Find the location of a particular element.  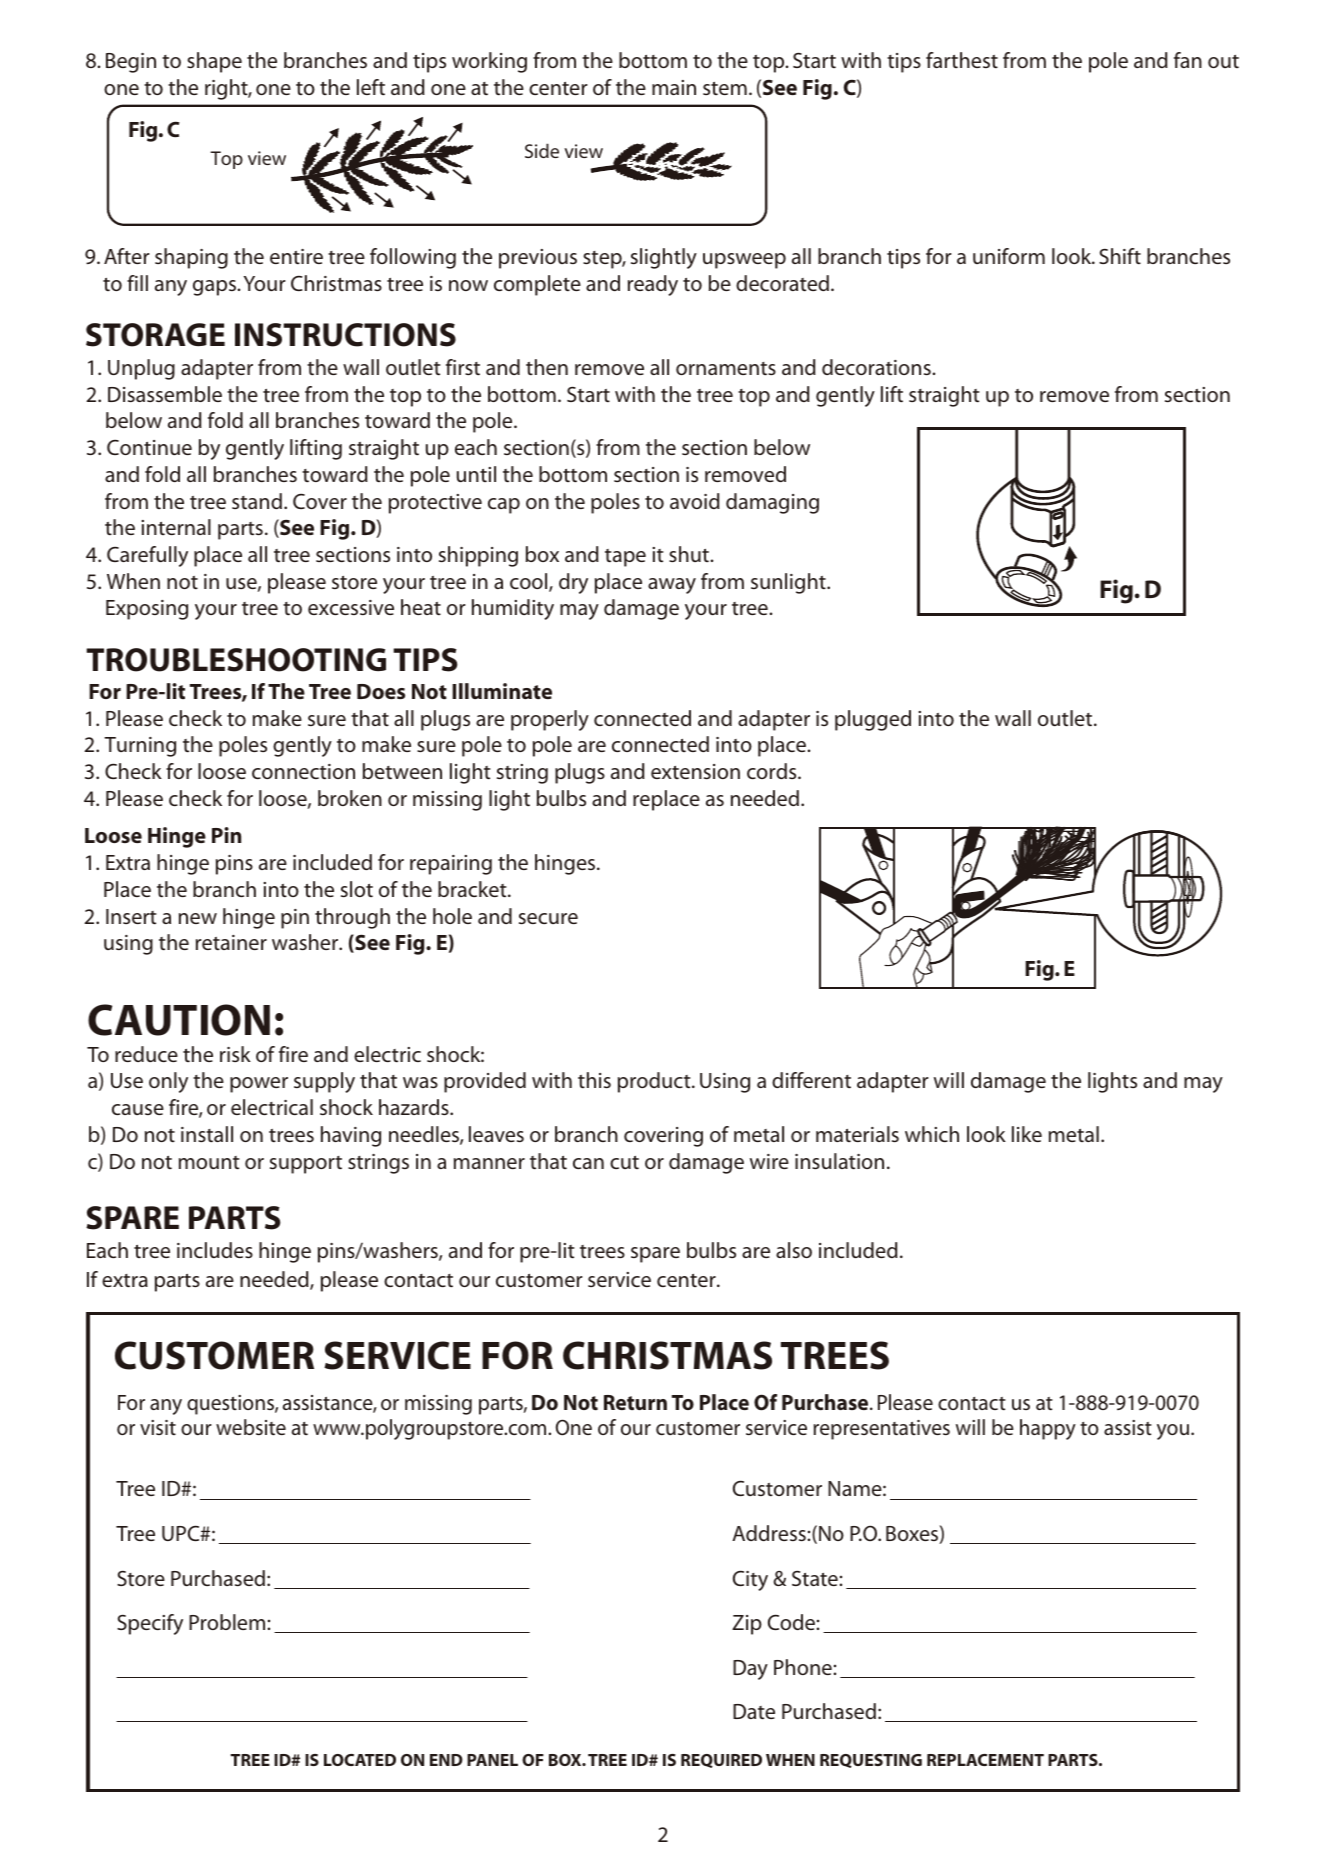

secure is located at coordinates (548, 918).
